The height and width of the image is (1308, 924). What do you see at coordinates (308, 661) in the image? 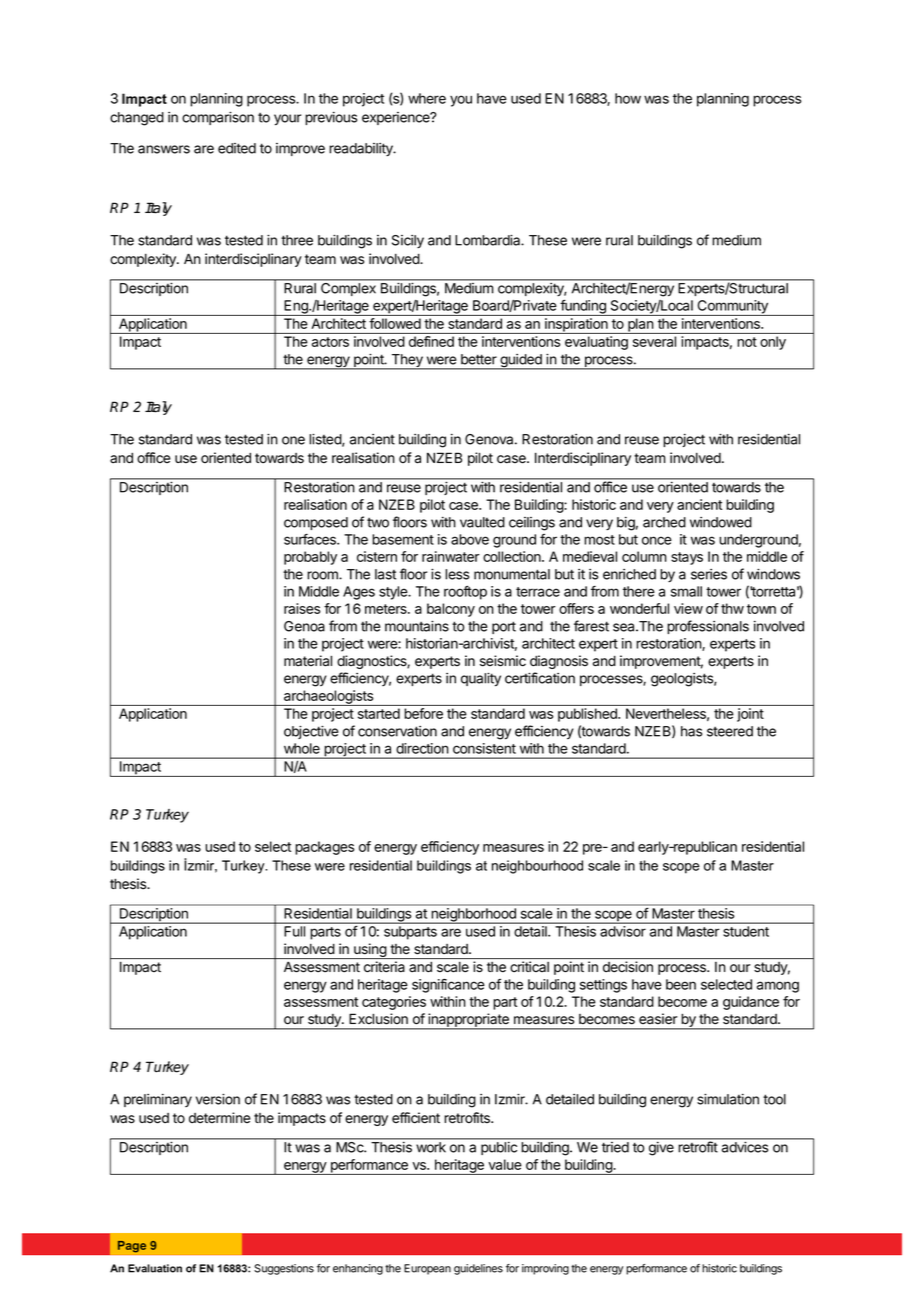
I see `material` at bounding box center [308, 661].
